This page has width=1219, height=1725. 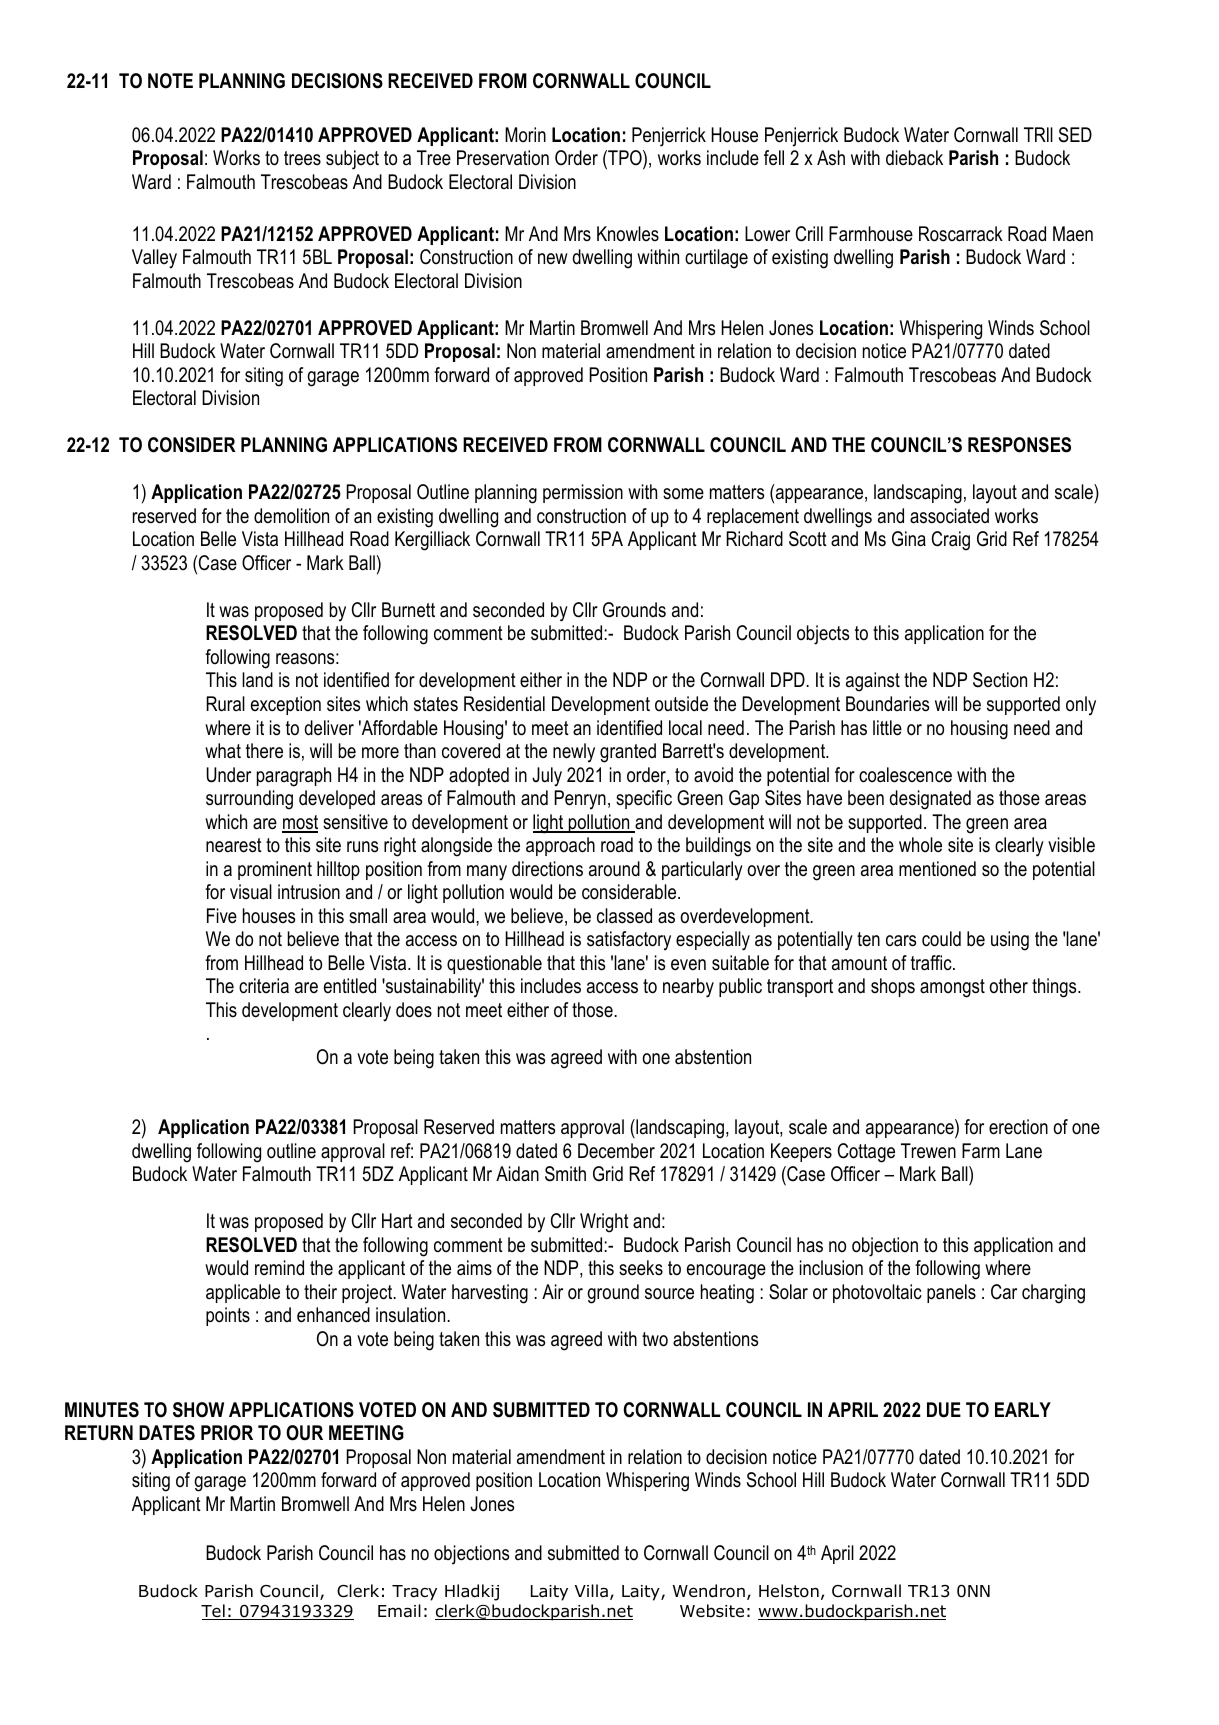 What do you see at coordinates (279, 1268) in the page?
I see `remind` at bounding box center [279, 1268].
